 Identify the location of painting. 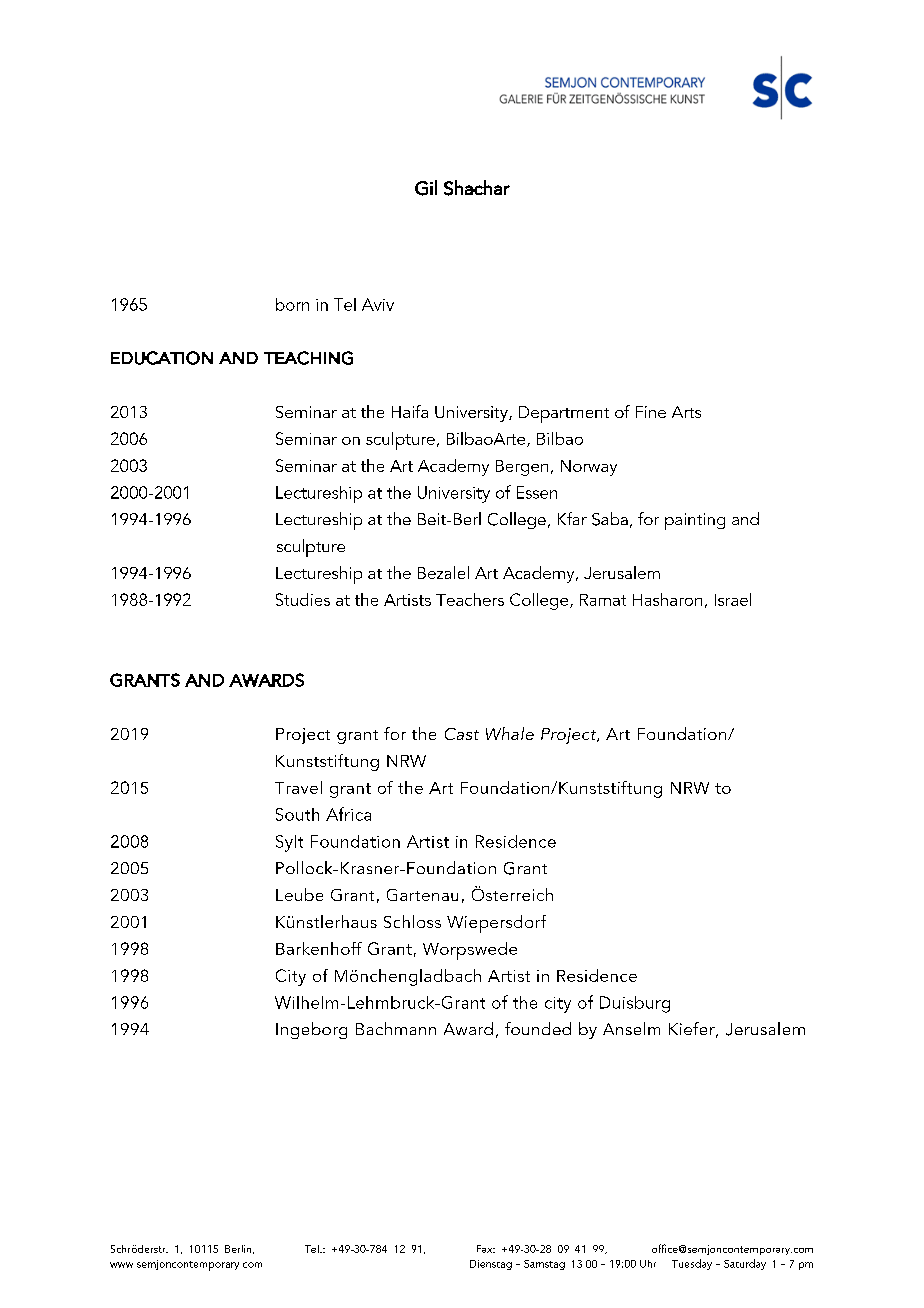
(695, 521).
